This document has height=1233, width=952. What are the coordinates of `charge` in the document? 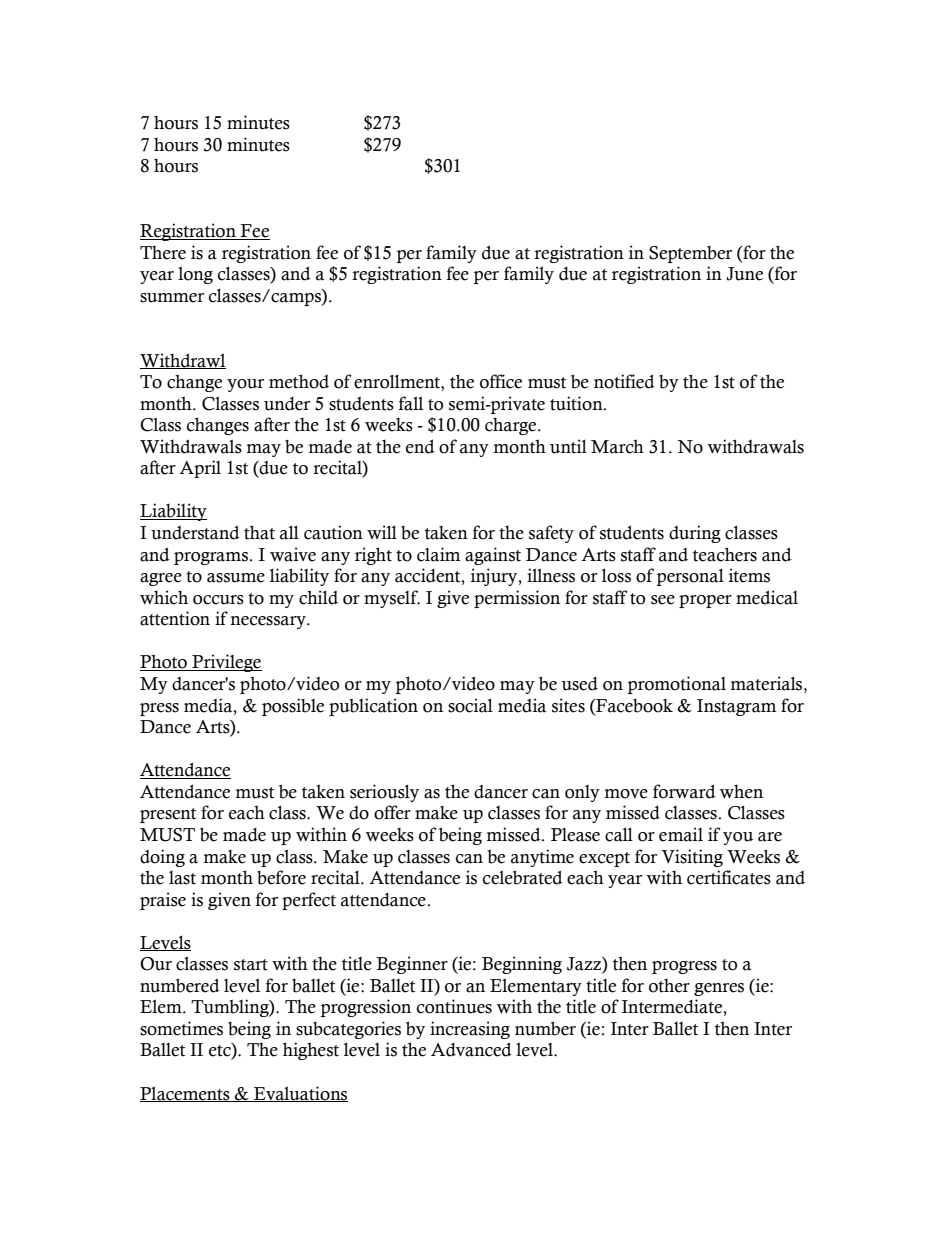 It's located at (512, 426).
